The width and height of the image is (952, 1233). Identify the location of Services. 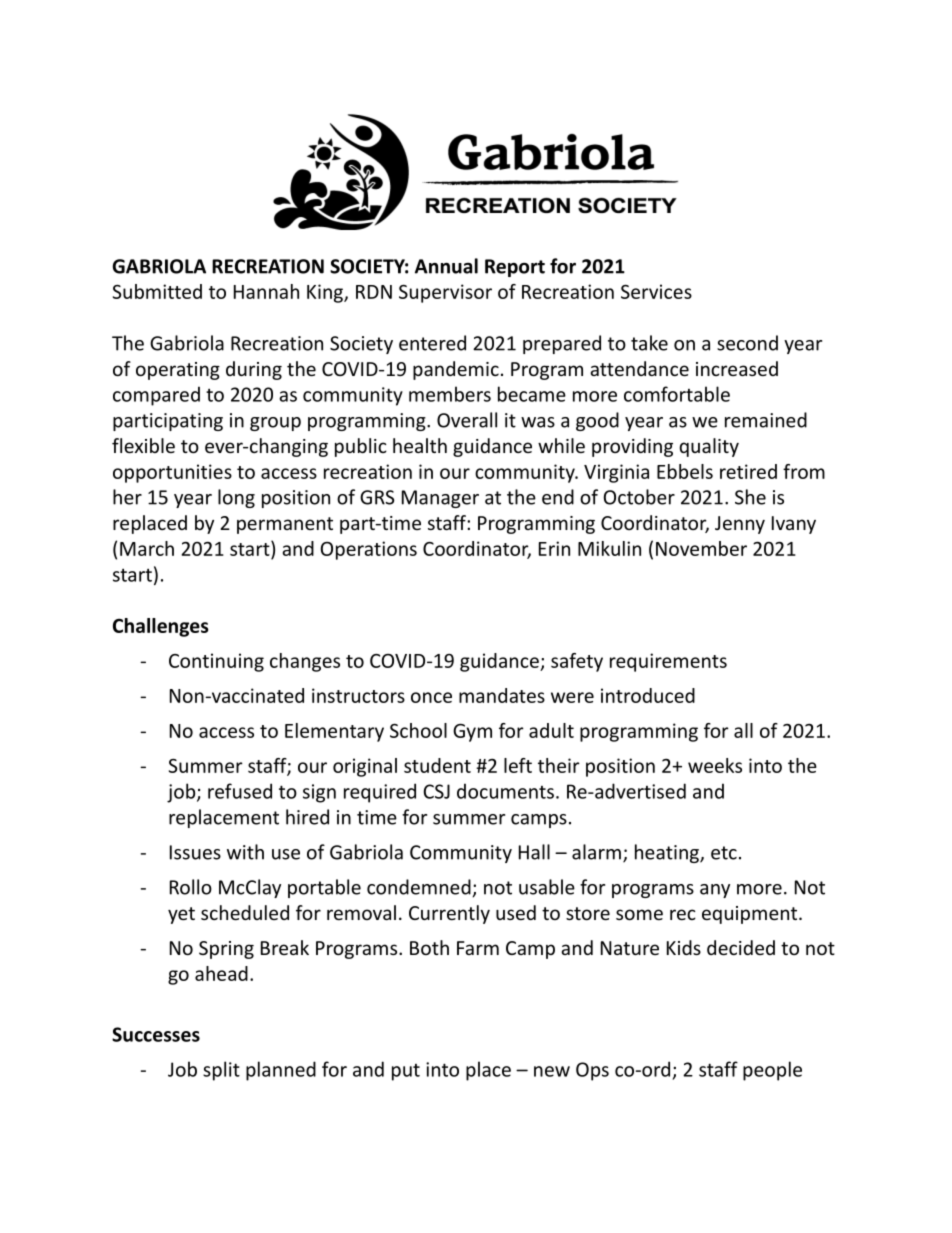
(656, 291).
